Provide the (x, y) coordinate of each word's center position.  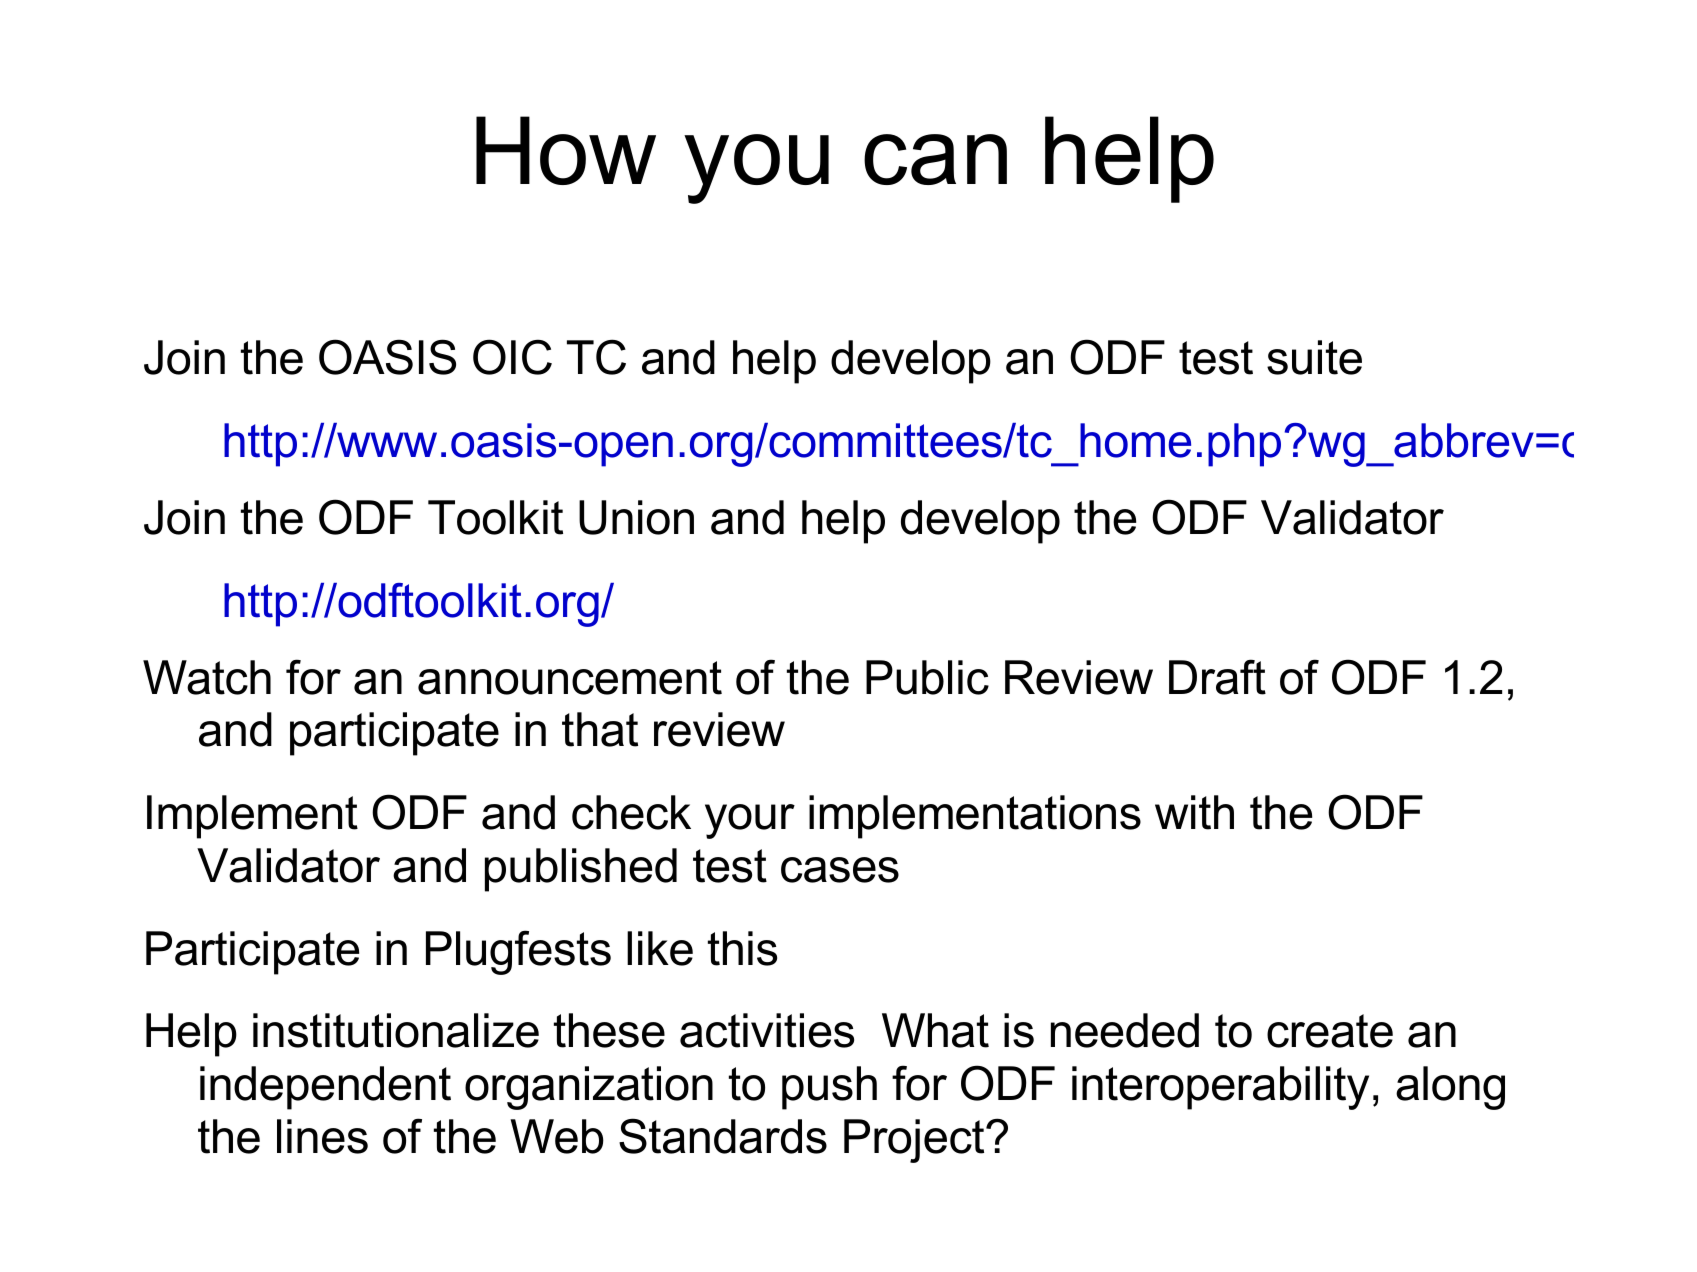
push (829, 1088)
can (935, 159)
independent (325, 1088)
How (566, 150)
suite (1314, 357)
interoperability (1220, 1088)
